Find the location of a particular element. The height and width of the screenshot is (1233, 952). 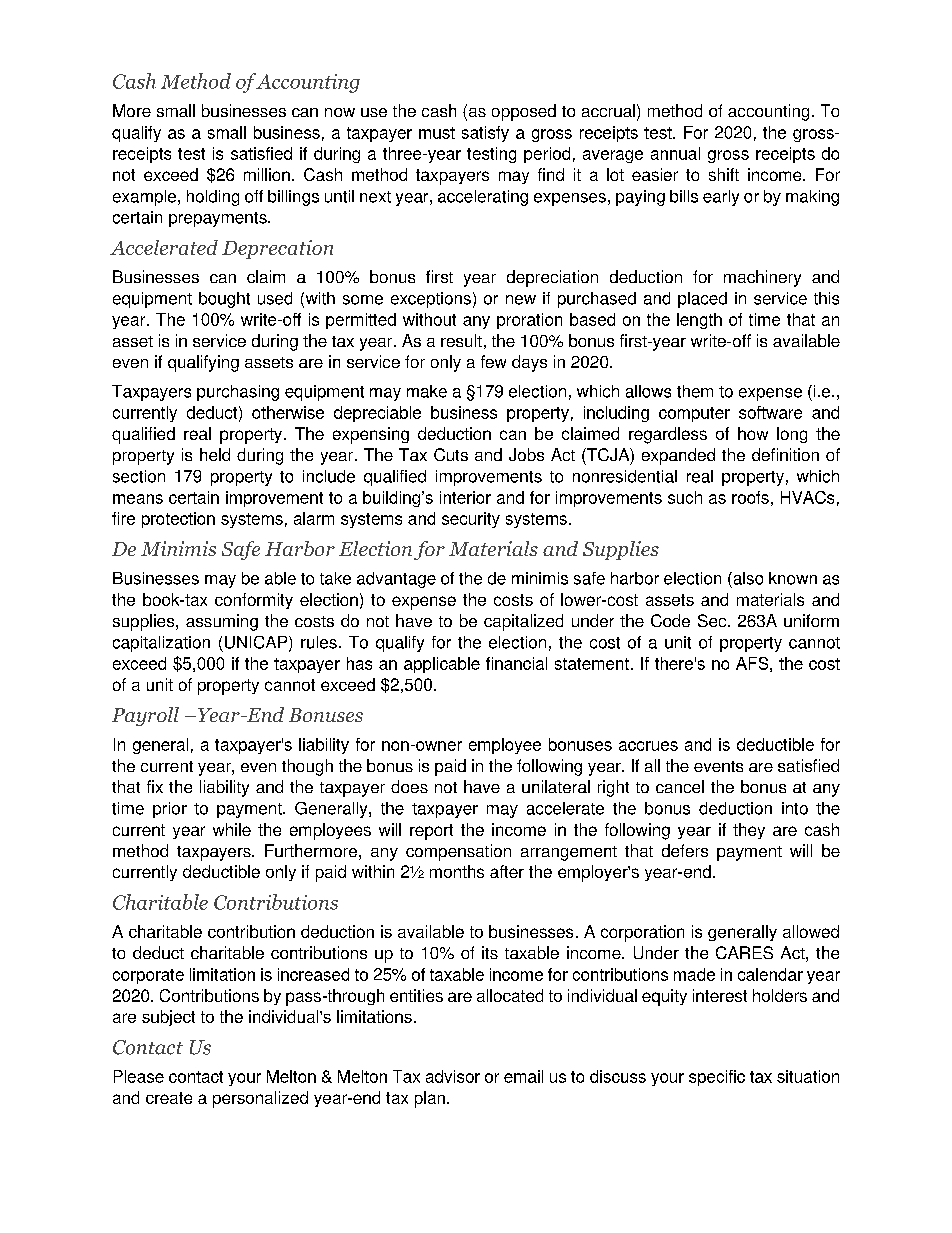

advisor is located at coordinates (453, 1076).
